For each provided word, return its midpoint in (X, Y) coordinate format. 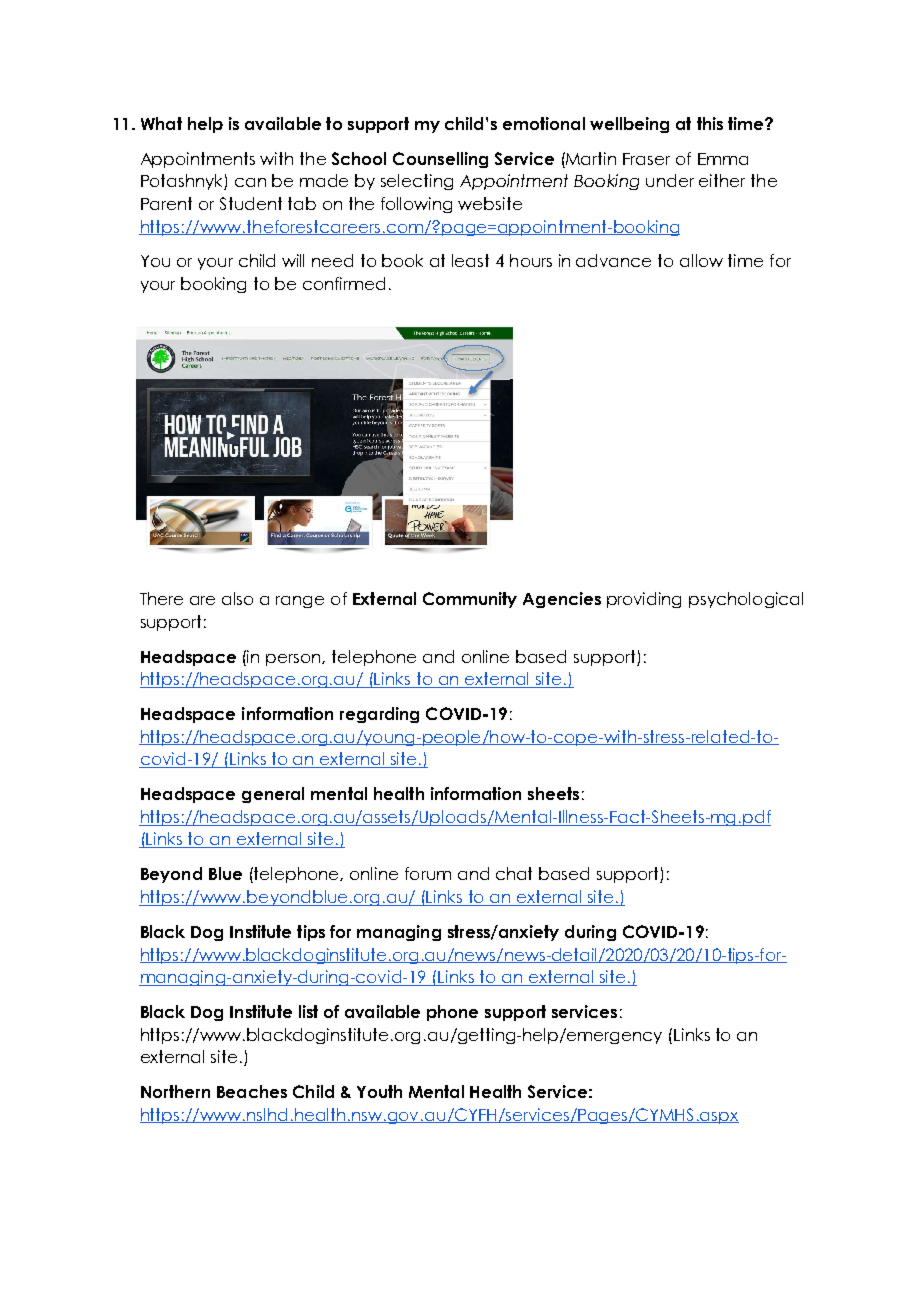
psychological (746, 600)
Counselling (440, 160)
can (250, 182)
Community (470, 600)
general (273, 795)
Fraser (646, 159)
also (237, 598)
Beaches (252, 1091)
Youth (379, 1091)
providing (644, 600)
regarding (379, 715)
